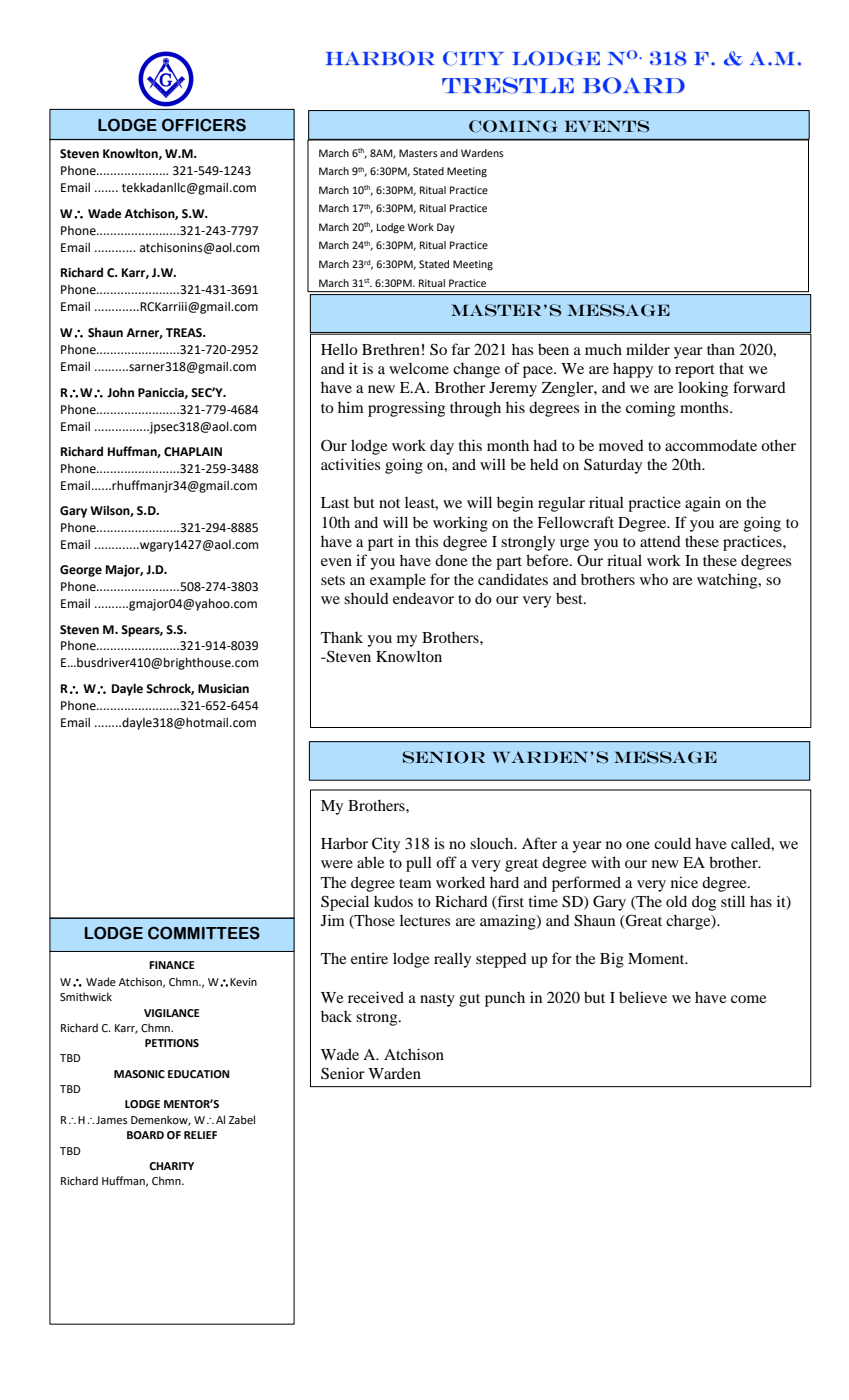  Describe the element at coordinates (391, 349) in the image. I see `Brethren` at that location.
